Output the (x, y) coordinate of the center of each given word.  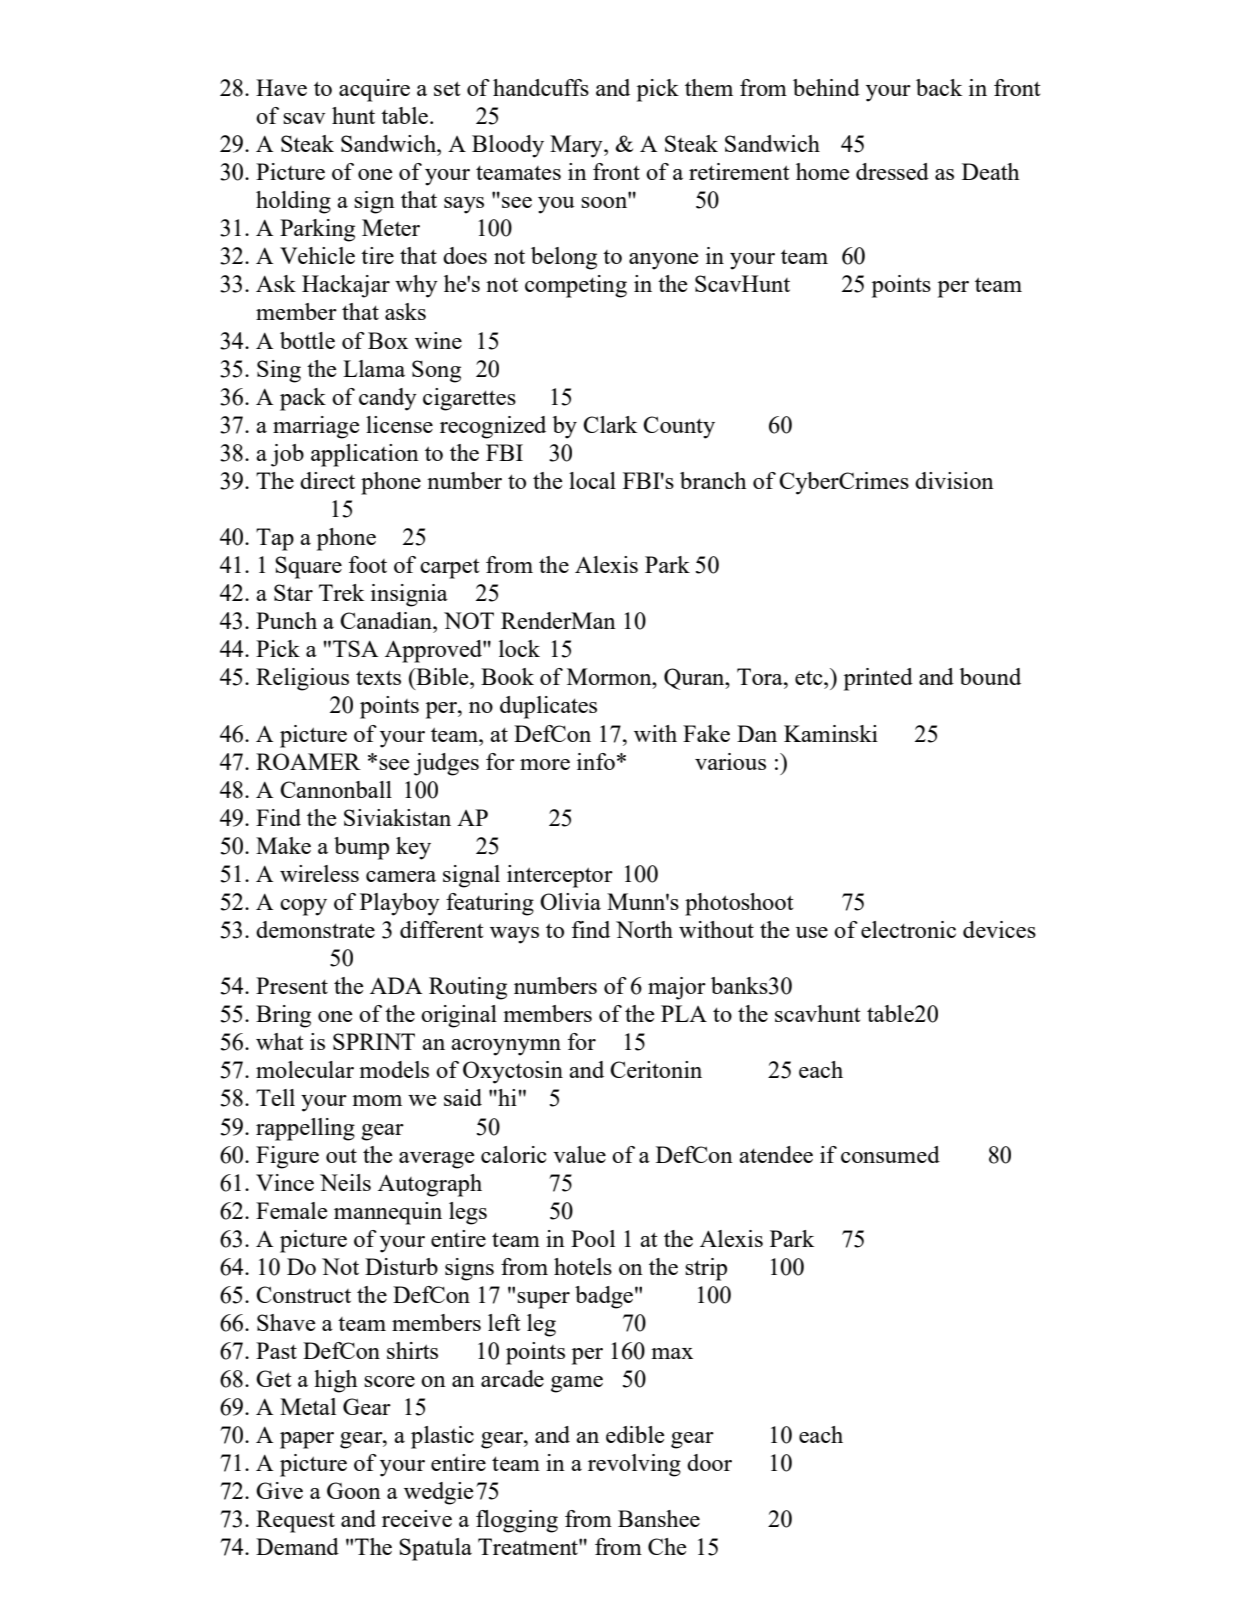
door (709, 1462)
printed (878, 679)
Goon (354, 1490)
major (677, 988)
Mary (577, 146)
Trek (341, 592)
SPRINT (374, 1041)
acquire (374, 90)
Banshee (659, 1518)
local (592, 480)
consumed (890, 1154)
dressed (892, 171)
